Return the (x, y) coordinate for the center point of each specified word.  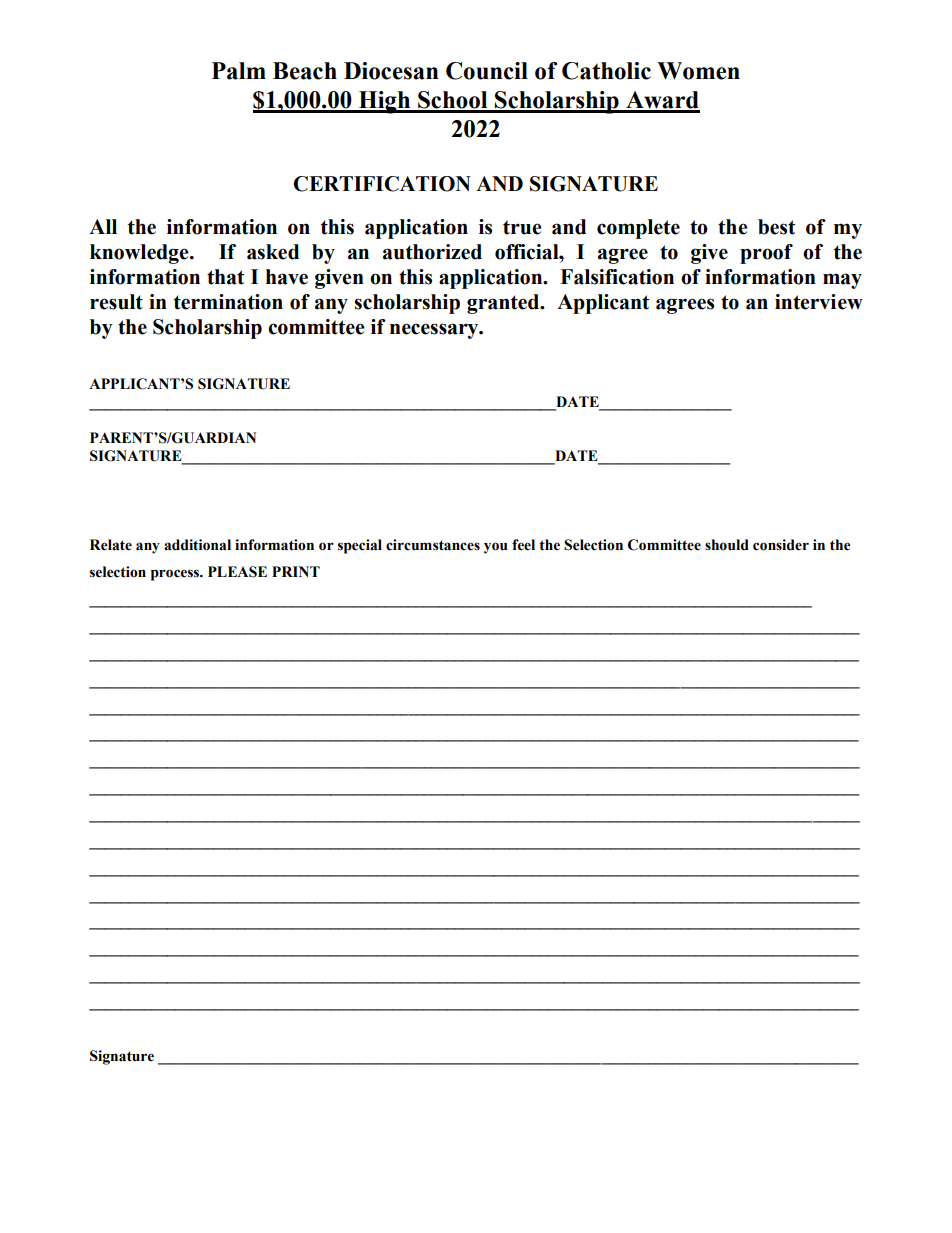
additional (197, 545)
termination (228, 302)
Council (487, 71)
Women (698, 71)
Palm (239, 71)
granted (504, 304)
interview (819, 302)
